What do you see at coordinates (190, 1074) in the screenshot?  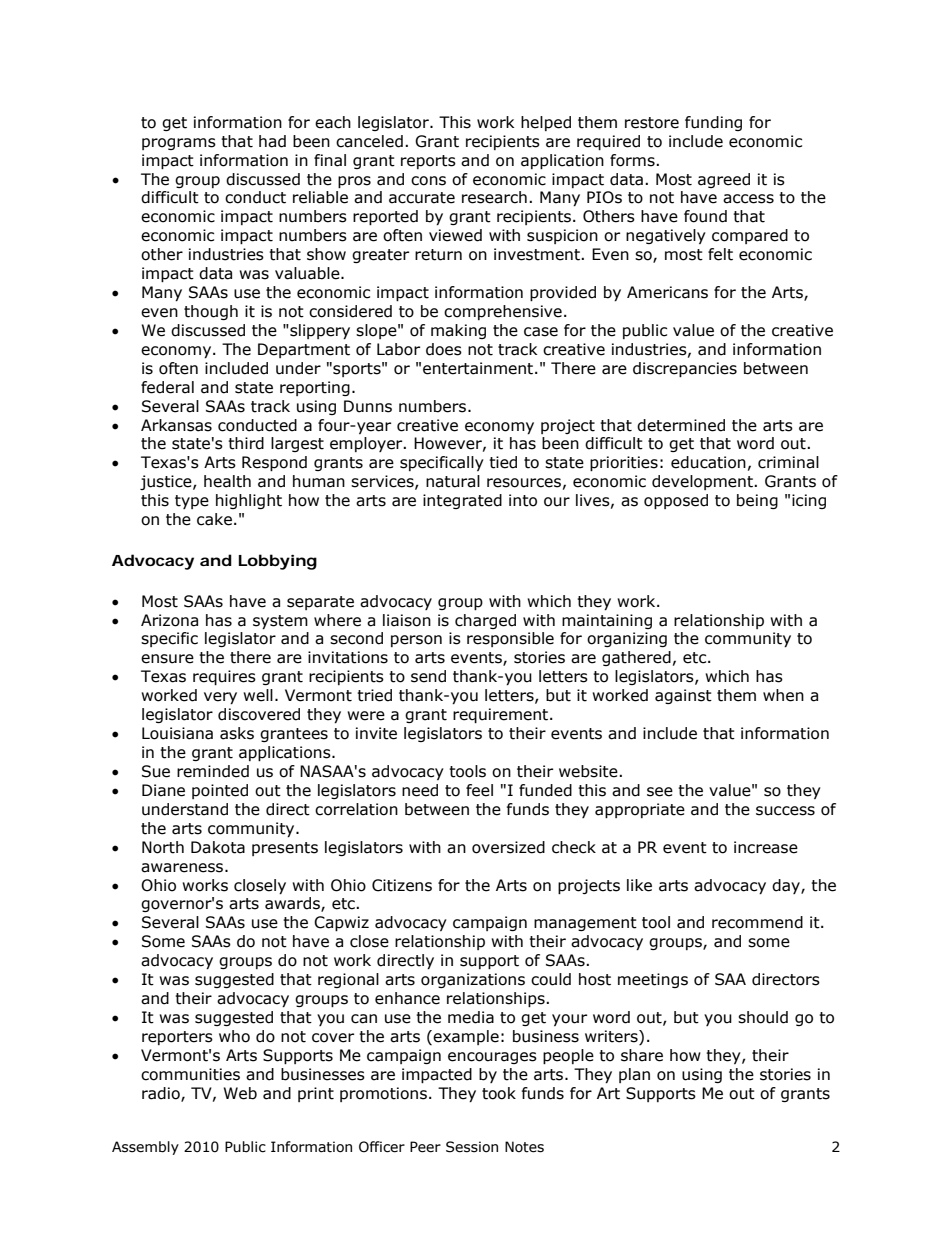 I see `communities` at bounding box center [190, 1074].
